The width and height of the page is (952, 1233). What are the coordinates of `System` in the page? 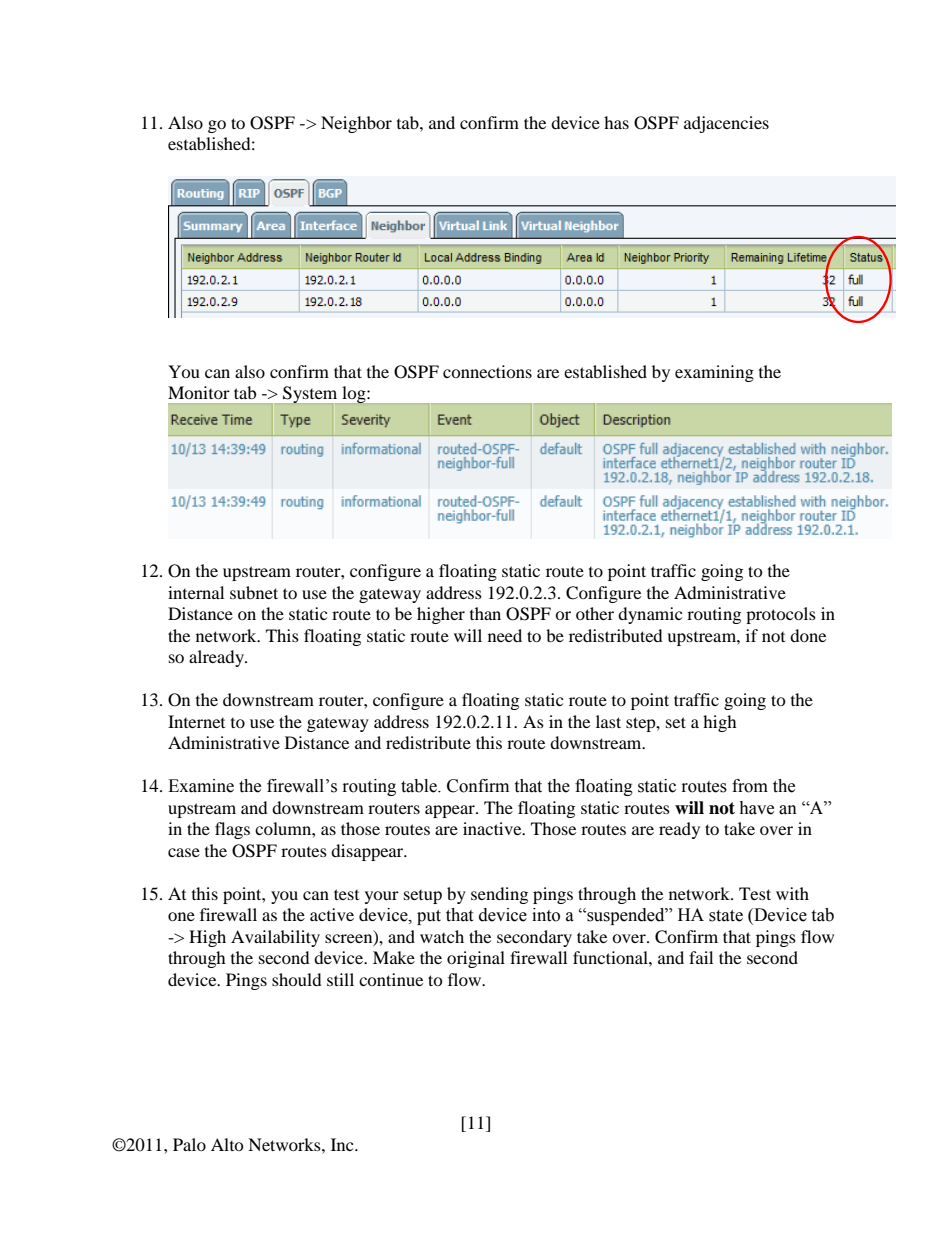 It's located at (310, 396).
